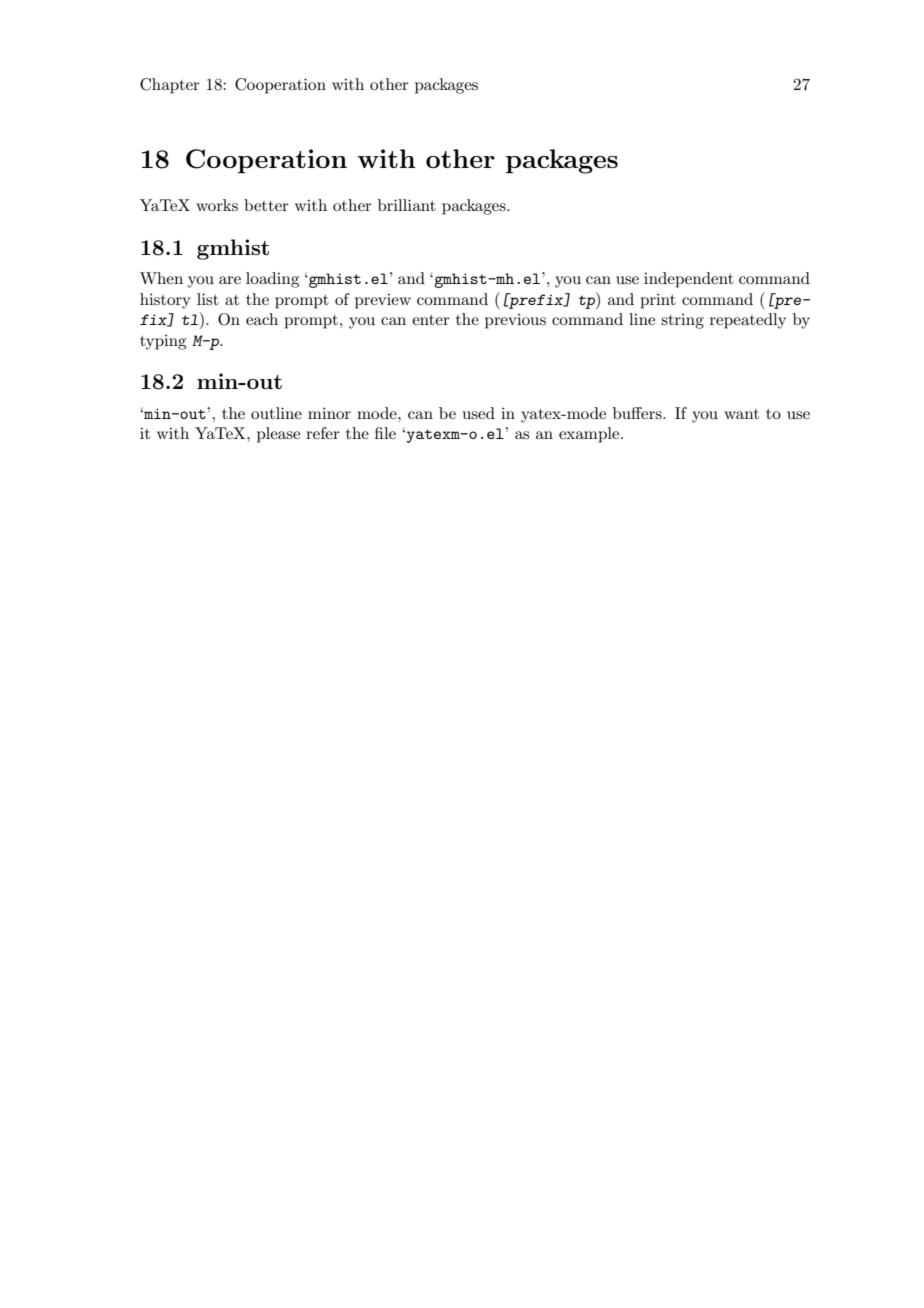 The width and height of the document is (924, 1308). What do you see at coordinates (230, 280) in the document?
I see `are` at bounding box center [230, 280].
